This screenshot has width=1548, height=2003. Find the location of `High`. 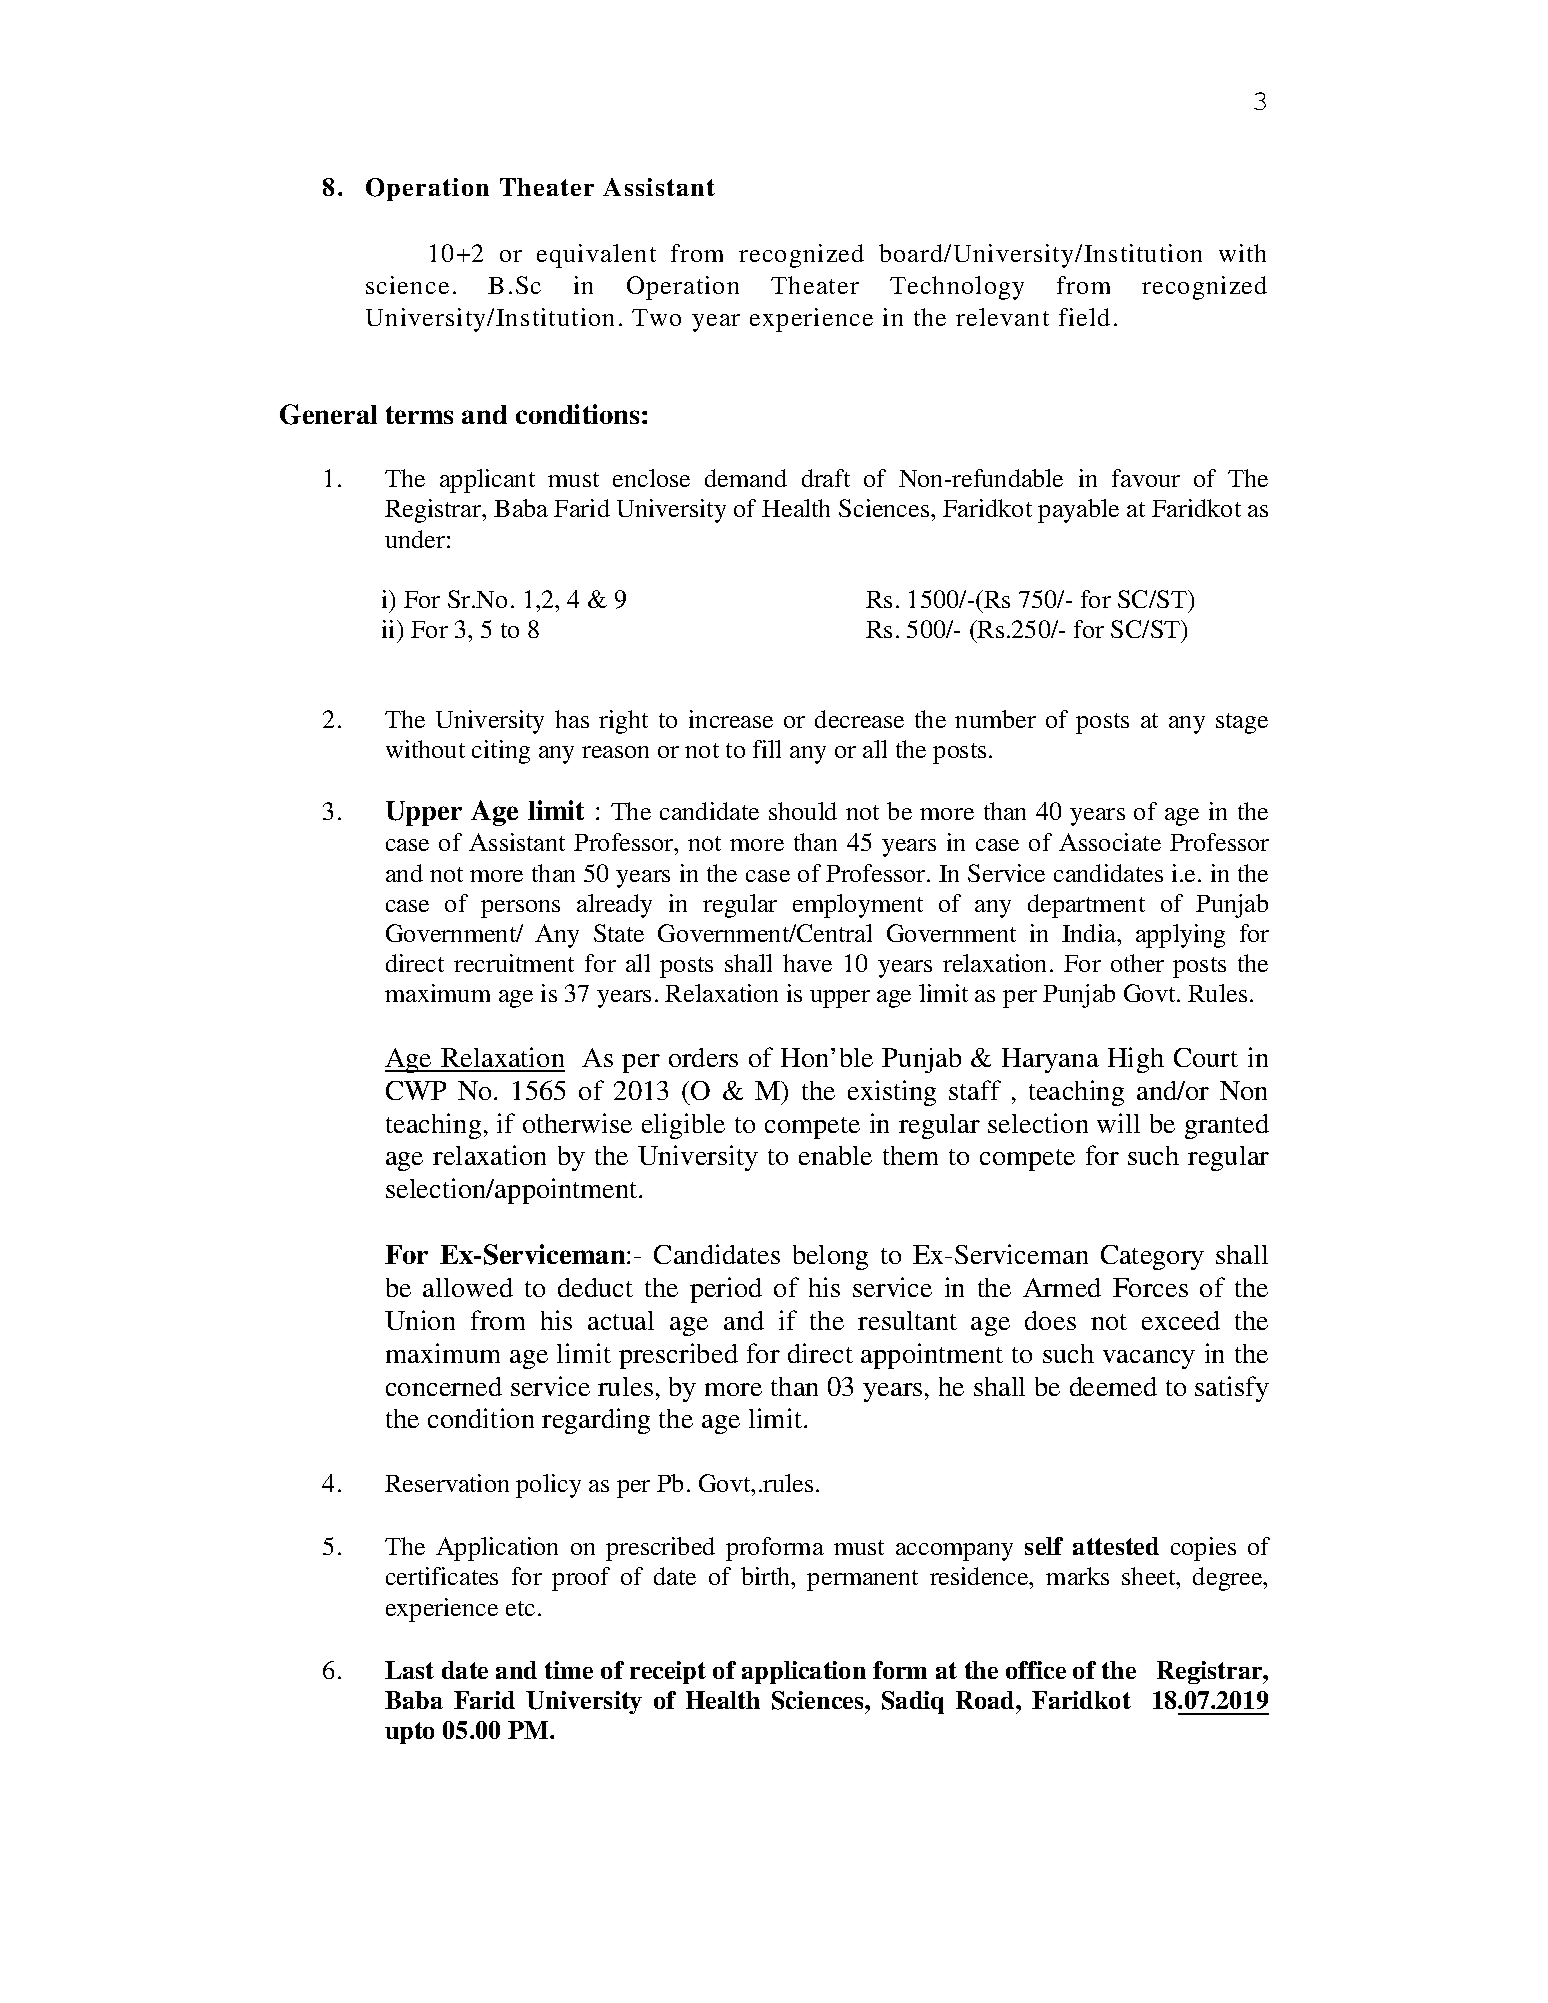

High is located at coordinates (1136, 1060).
